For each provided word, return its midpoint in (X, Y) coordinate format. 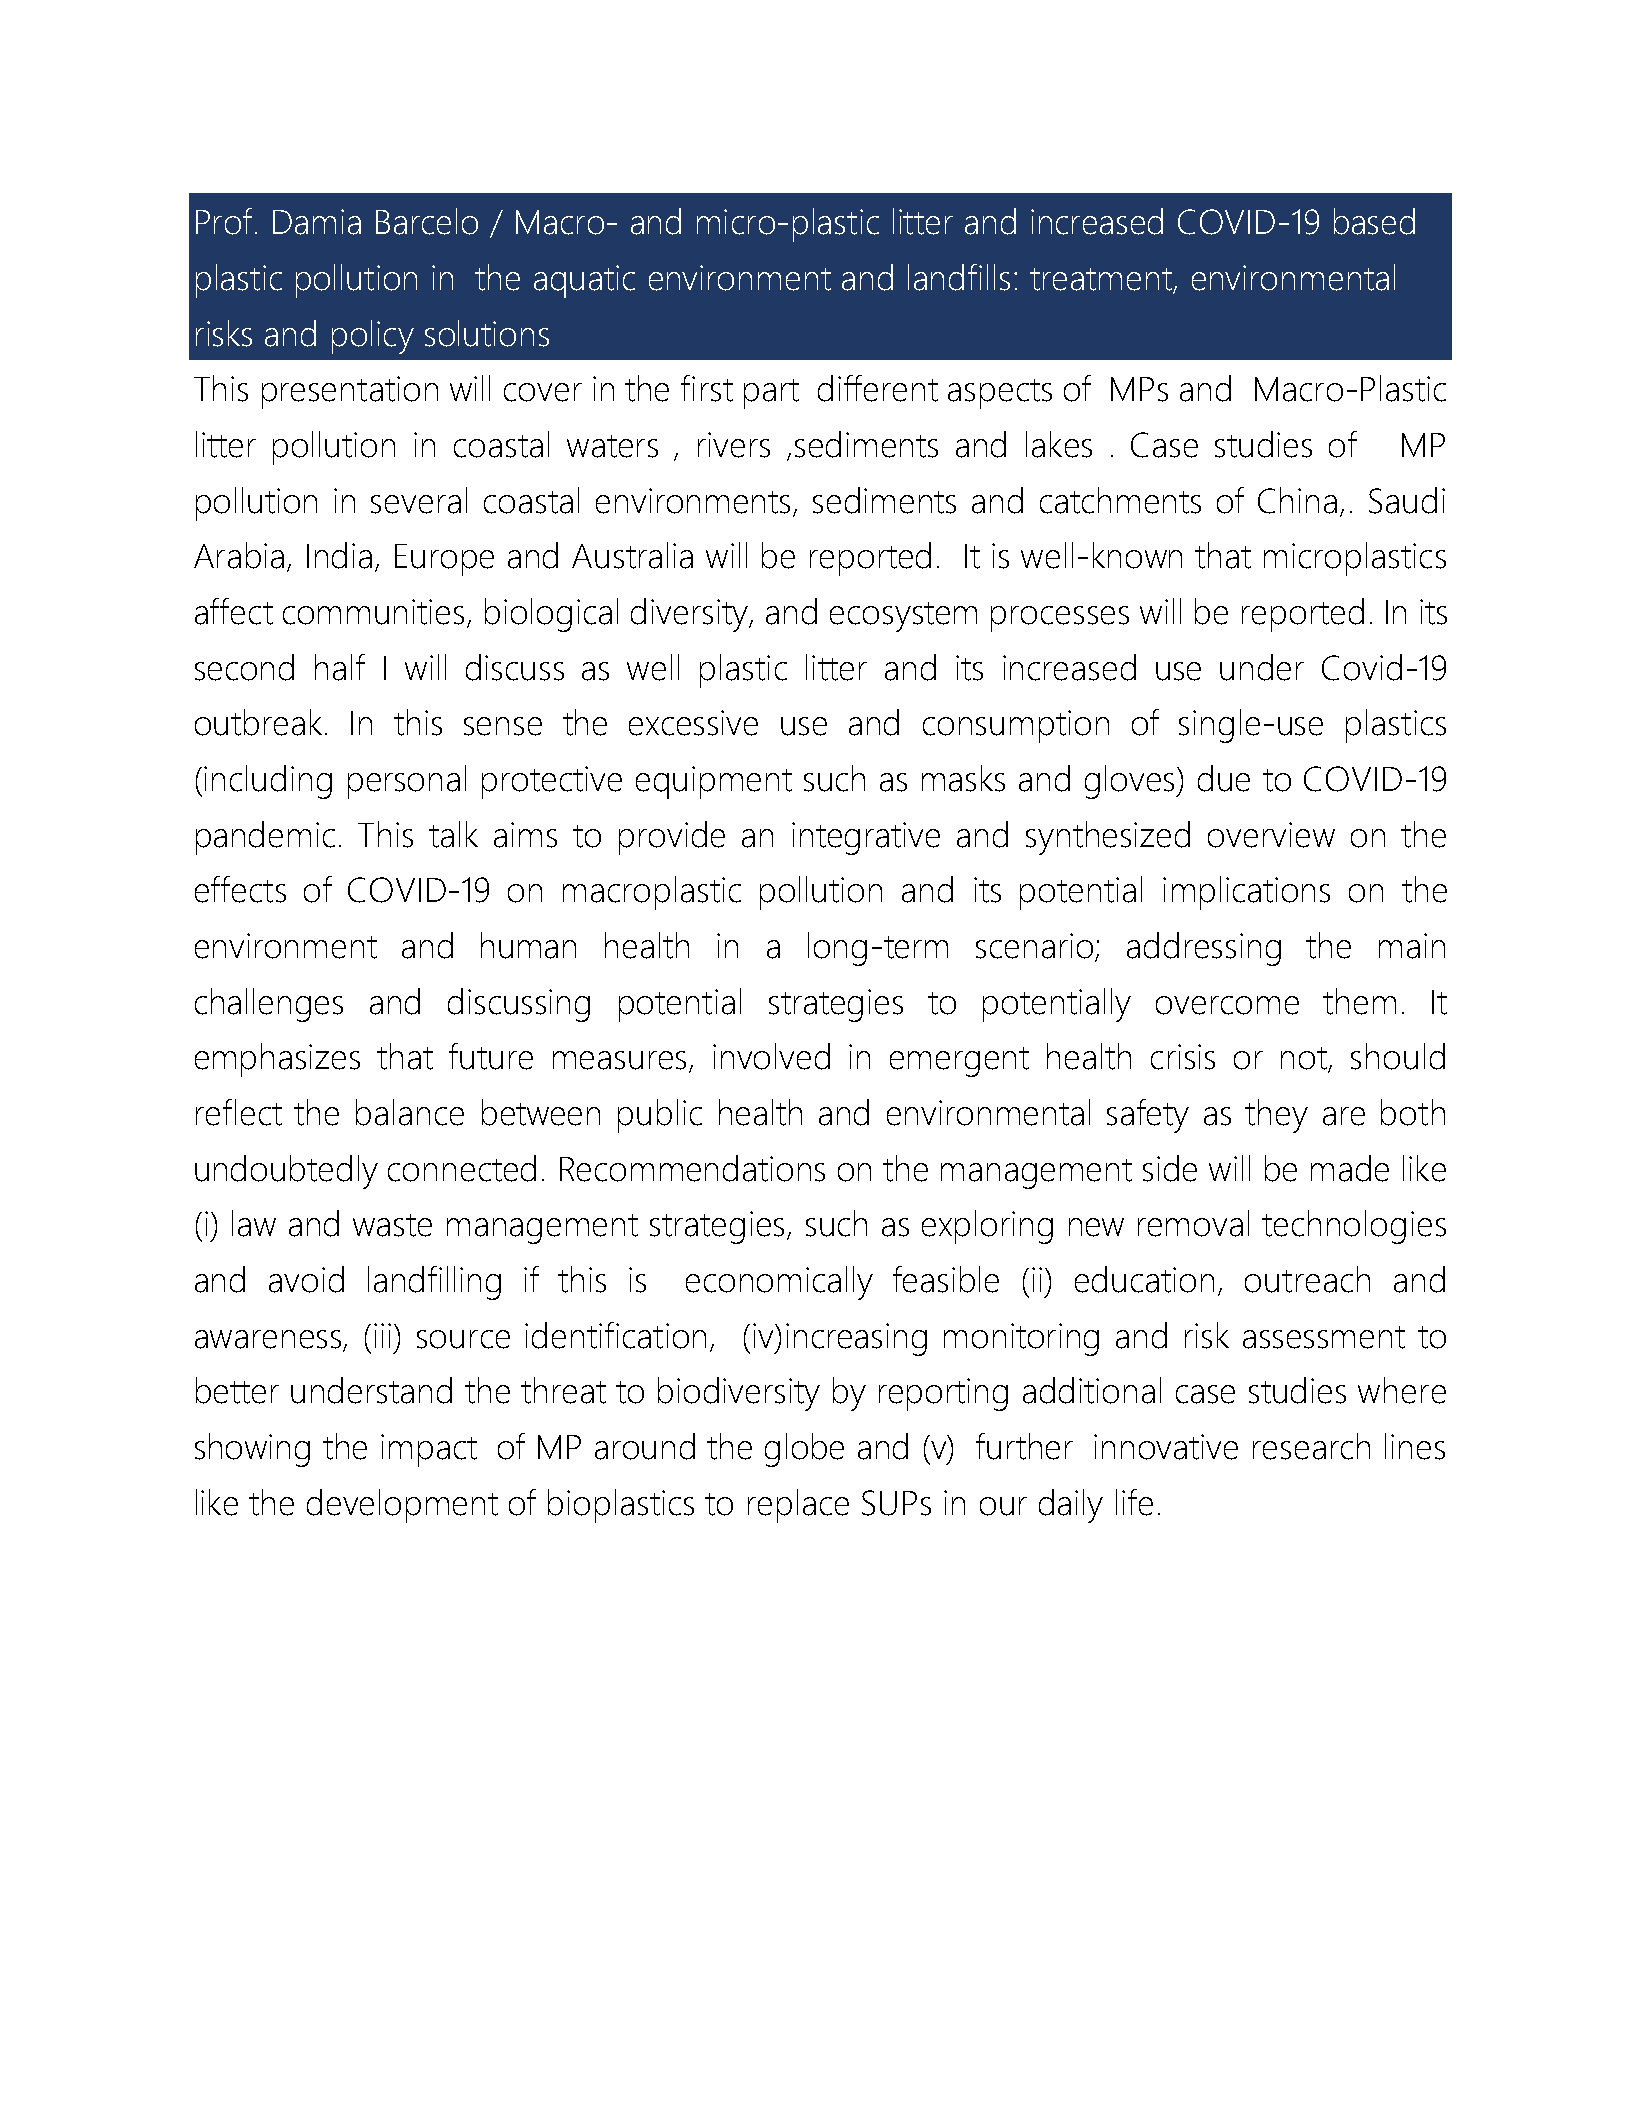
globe (804, 1450)
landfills (959, 277)
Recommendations (692, 1168)
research (1311, 1446)
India (339, 555)
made (1350, 1168)
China (1297, 500)
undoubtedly (286, 1172)
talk (453, 834)
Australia (632, 555)
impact (429, 1450)
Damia (317, 222)
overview (1271, 835)
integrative (866, 838)
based (1374, 221)
